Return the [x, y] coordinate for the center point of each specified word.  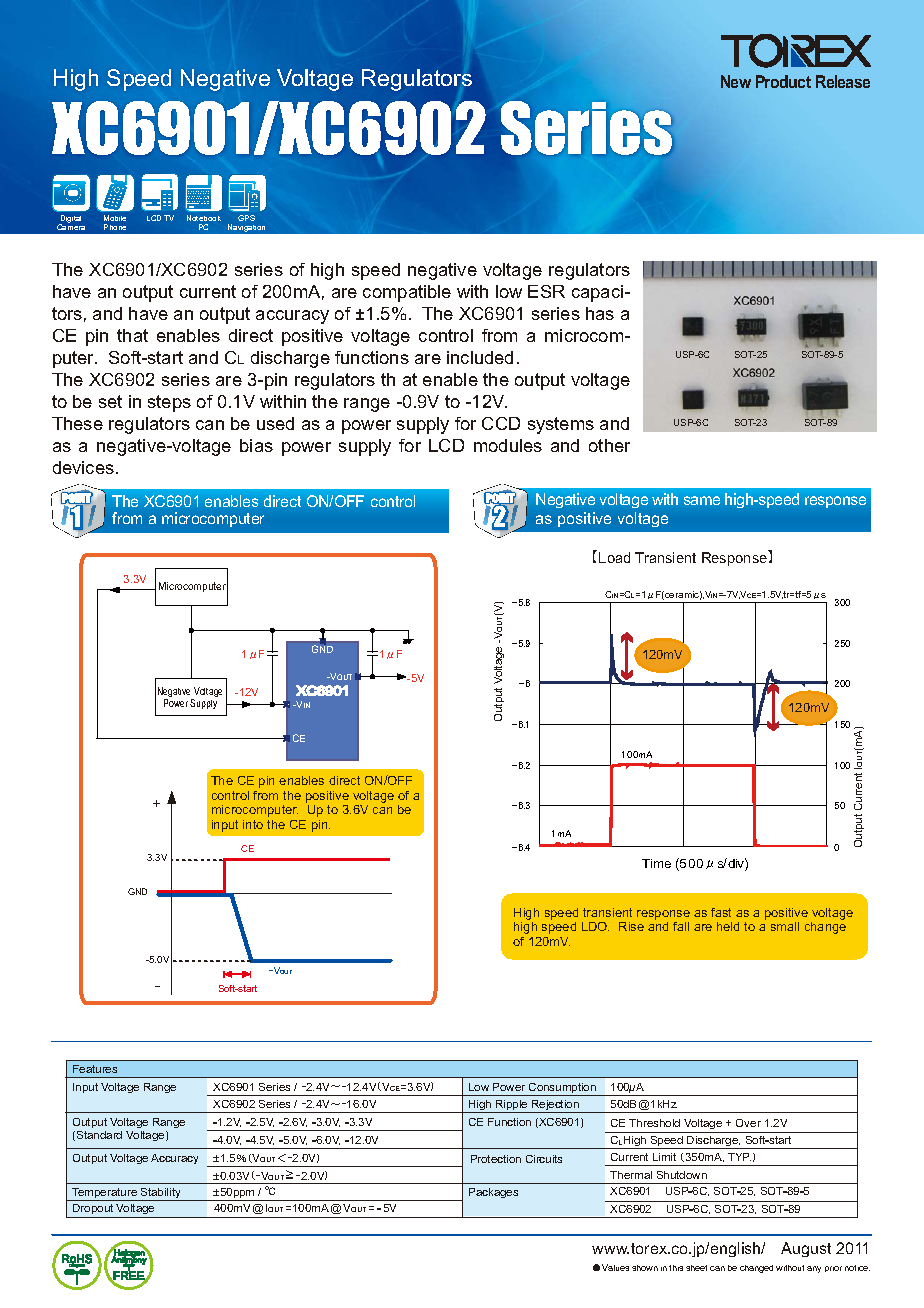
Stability [161, 1194]
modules [508, 445]
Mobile [115, 218]
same [702, 500]
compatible [407, 293]
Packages [493, 1193]
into [253, 824]
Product [783, 81]
